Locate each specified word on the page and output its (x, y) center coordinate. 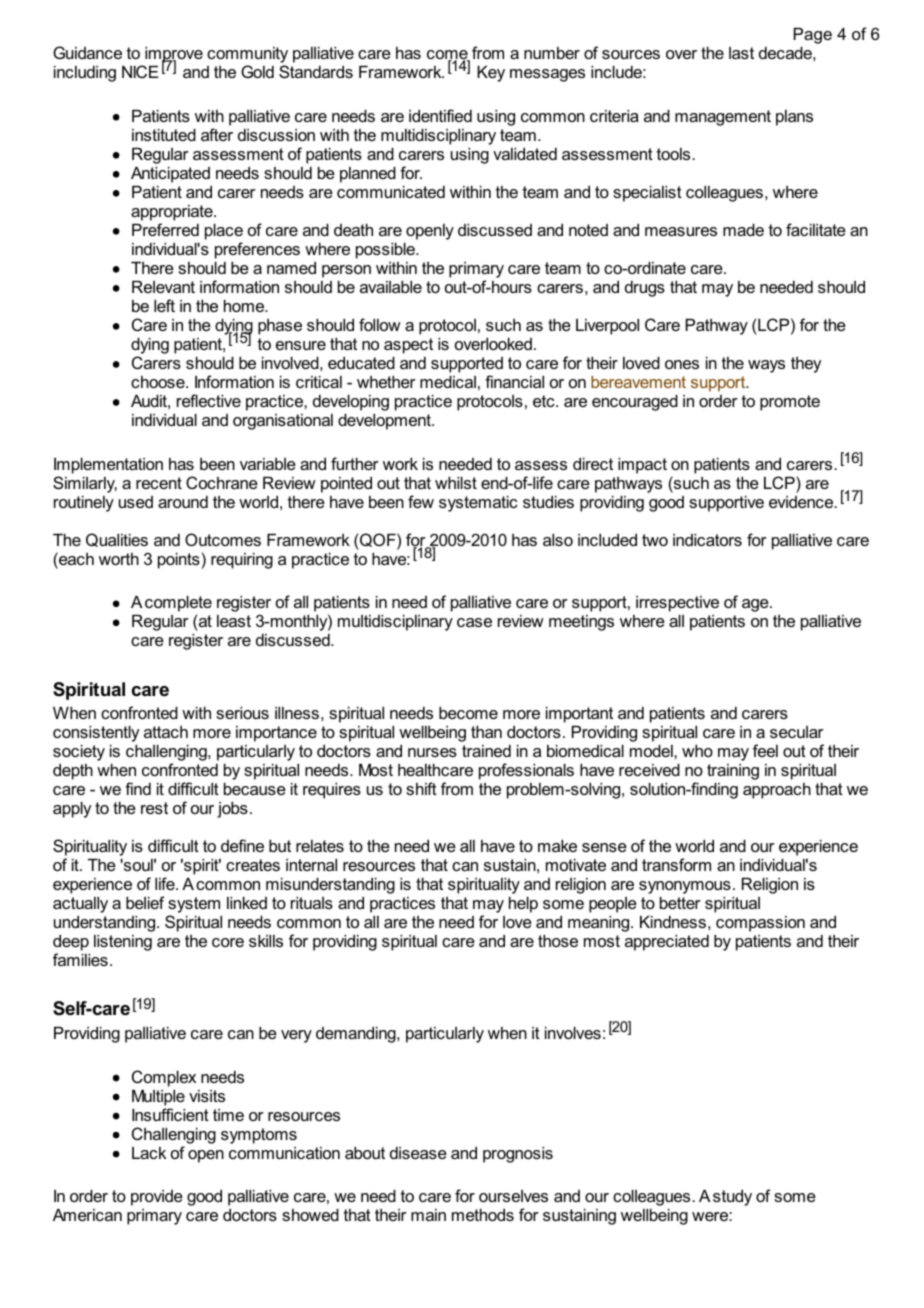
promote (790, 403)
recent (159, 483)
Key (491, 74)
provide (157, 1198)
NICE (140, 71)
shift (421, 788)
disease (418, 1153)
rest (154, 808)
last (741, 53)
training (733, 772)
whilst (456, 483)
